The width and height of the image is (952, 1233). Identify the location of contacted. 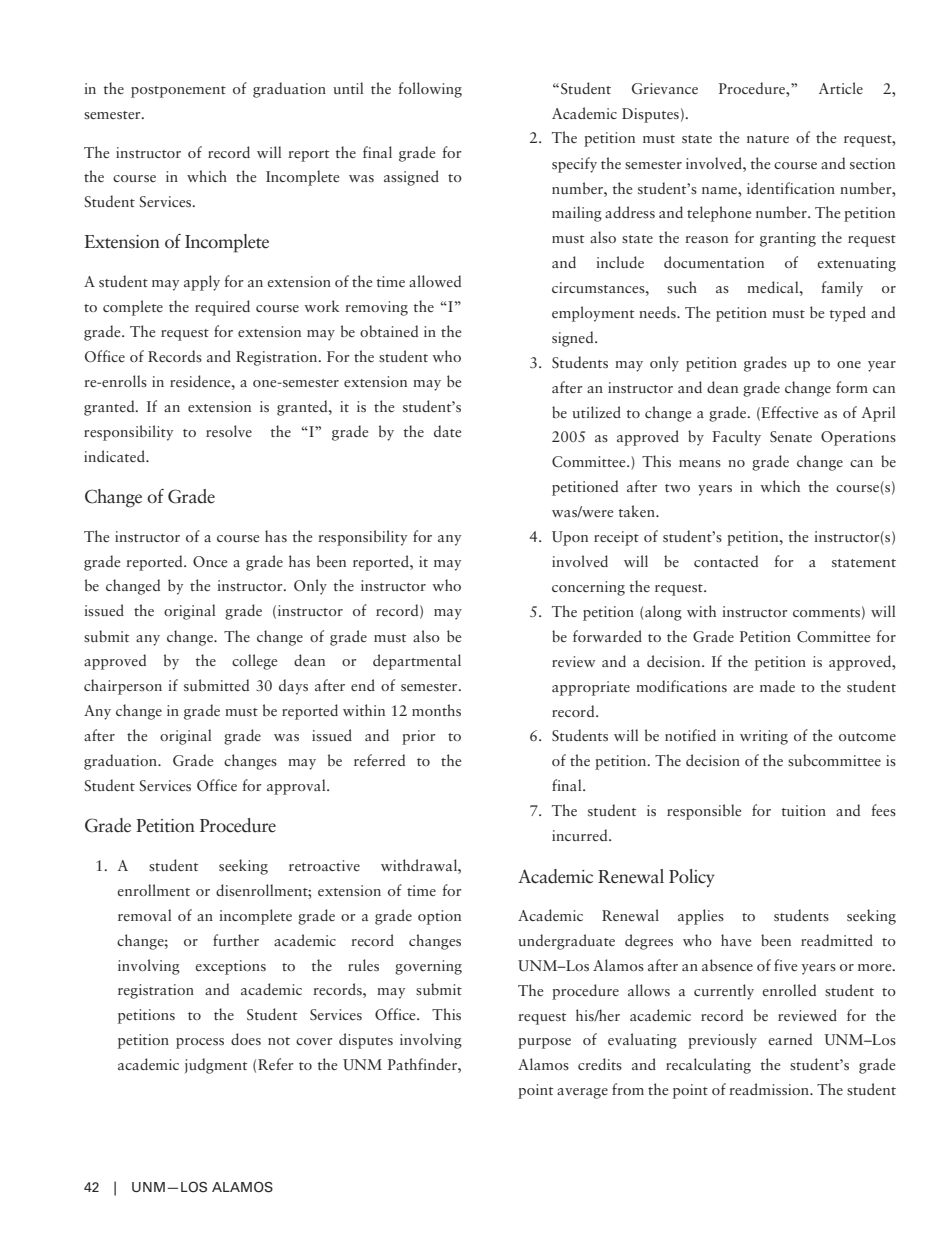
(726, 561).
